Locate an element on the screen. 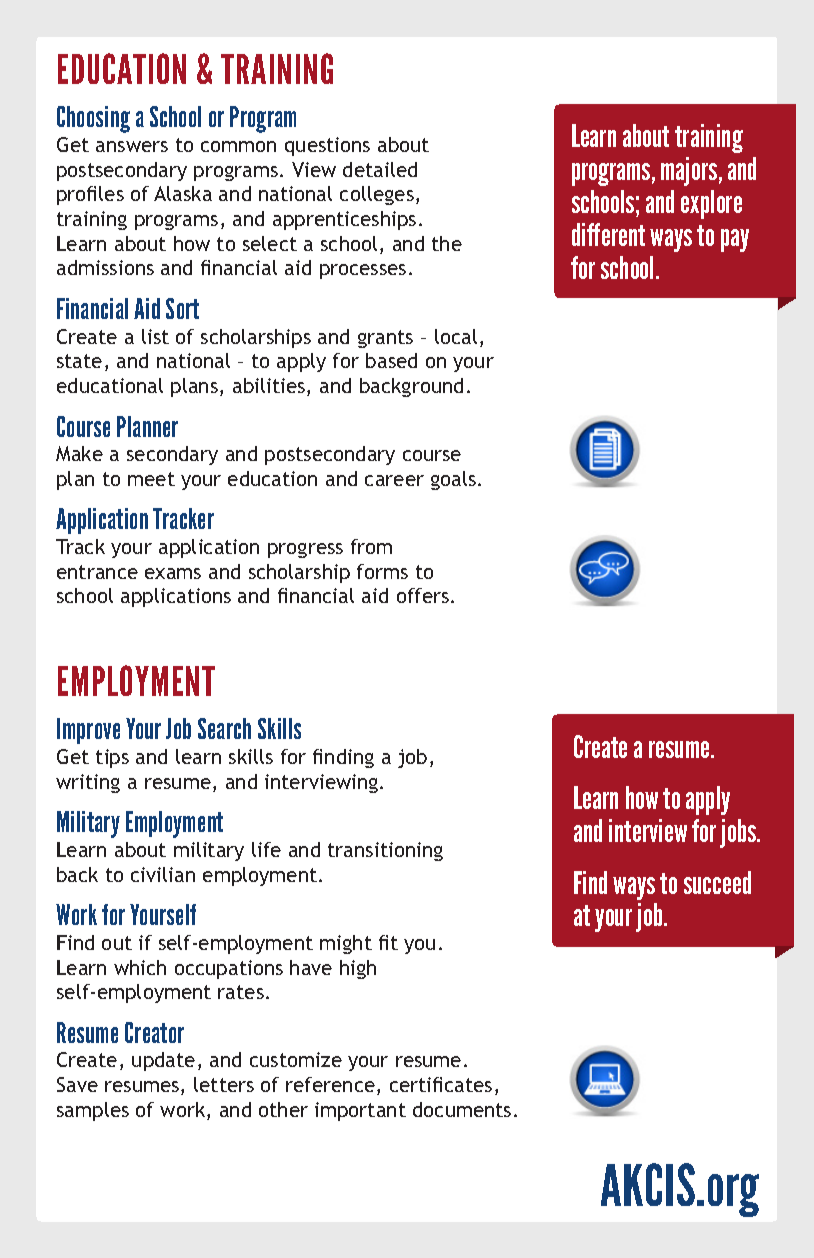  goals is located at coordinates (455, 480).
